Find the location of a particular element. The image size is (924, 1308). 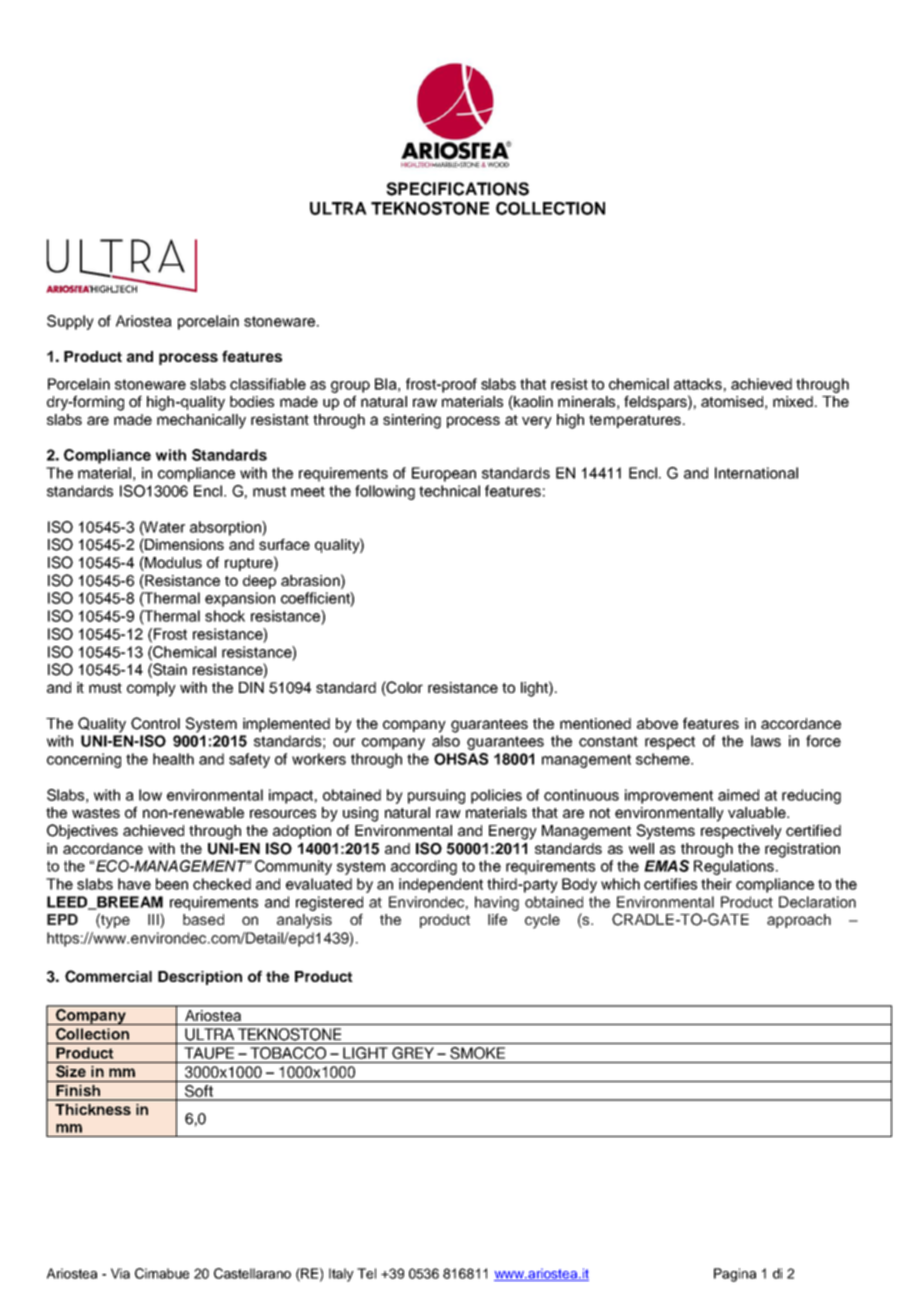

Supply is located at coordinates (70, 322).
